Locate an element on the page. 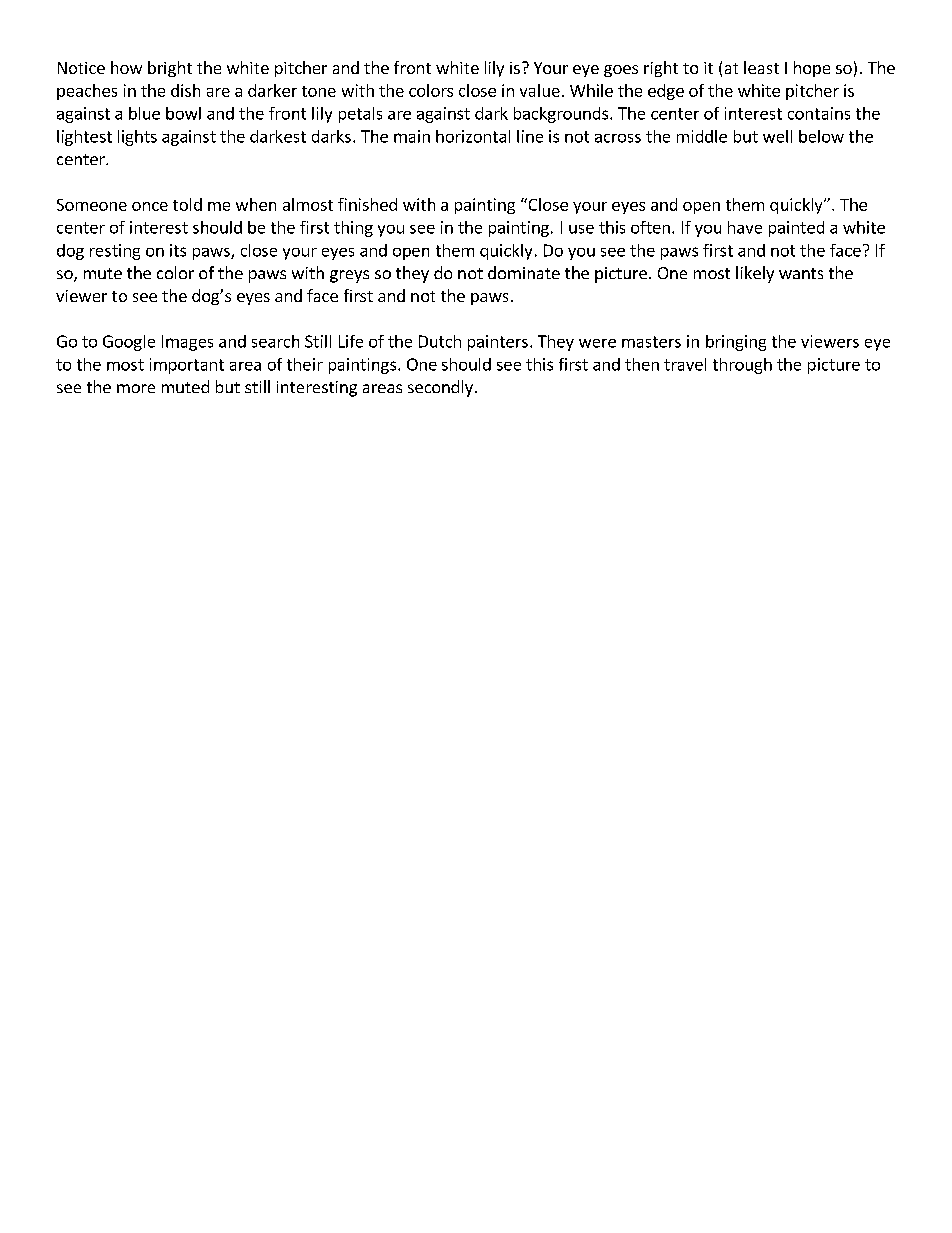 The height and width of the document is (1233, 952). dominate is located at coordinates (524, 272).
